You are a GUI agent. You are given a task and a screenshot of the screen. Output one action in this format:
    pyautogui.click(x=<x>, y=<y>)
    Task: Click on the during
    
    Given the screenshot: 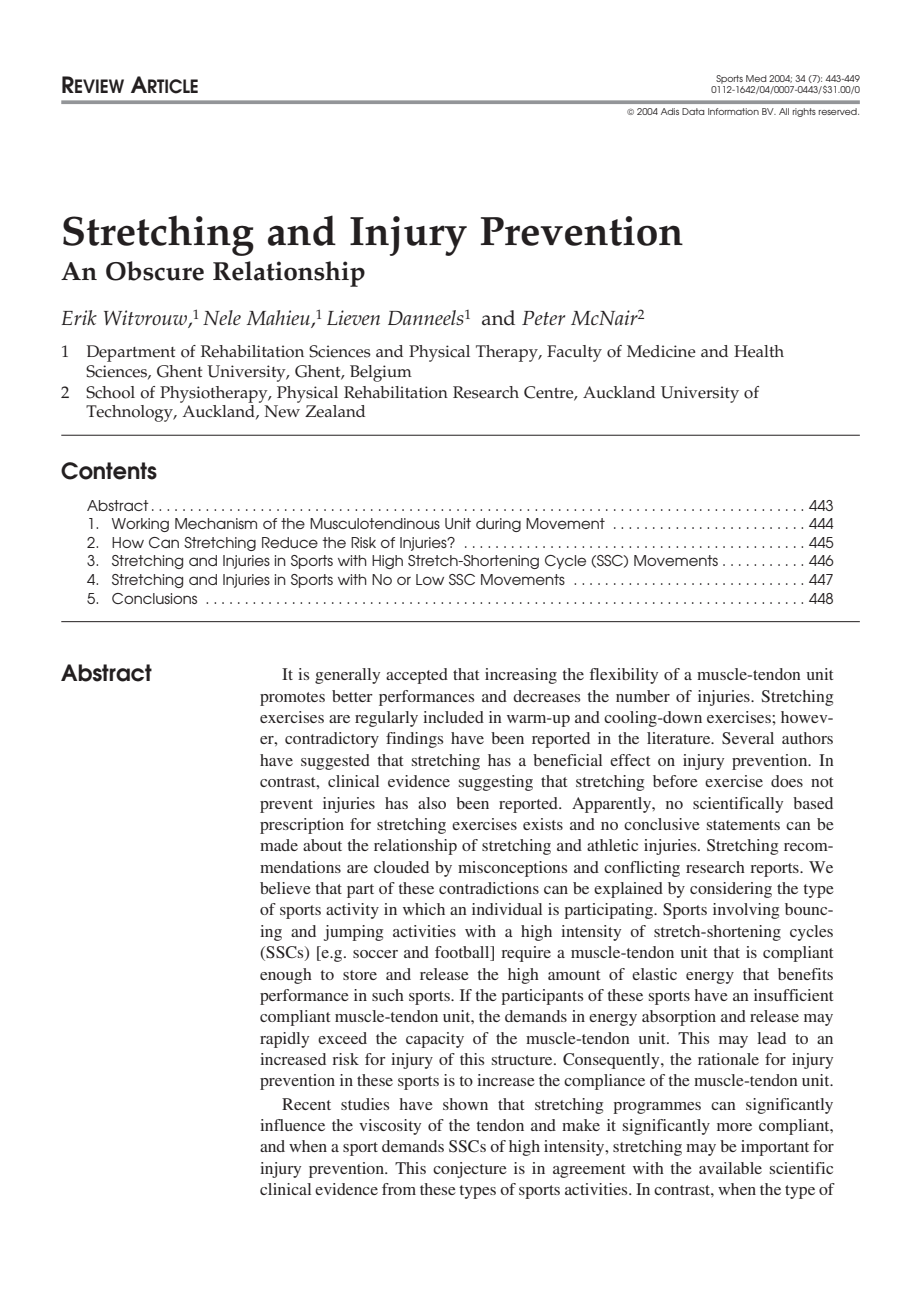 What is the action you would take?
    pyautogui.click(x=498, y=525)
